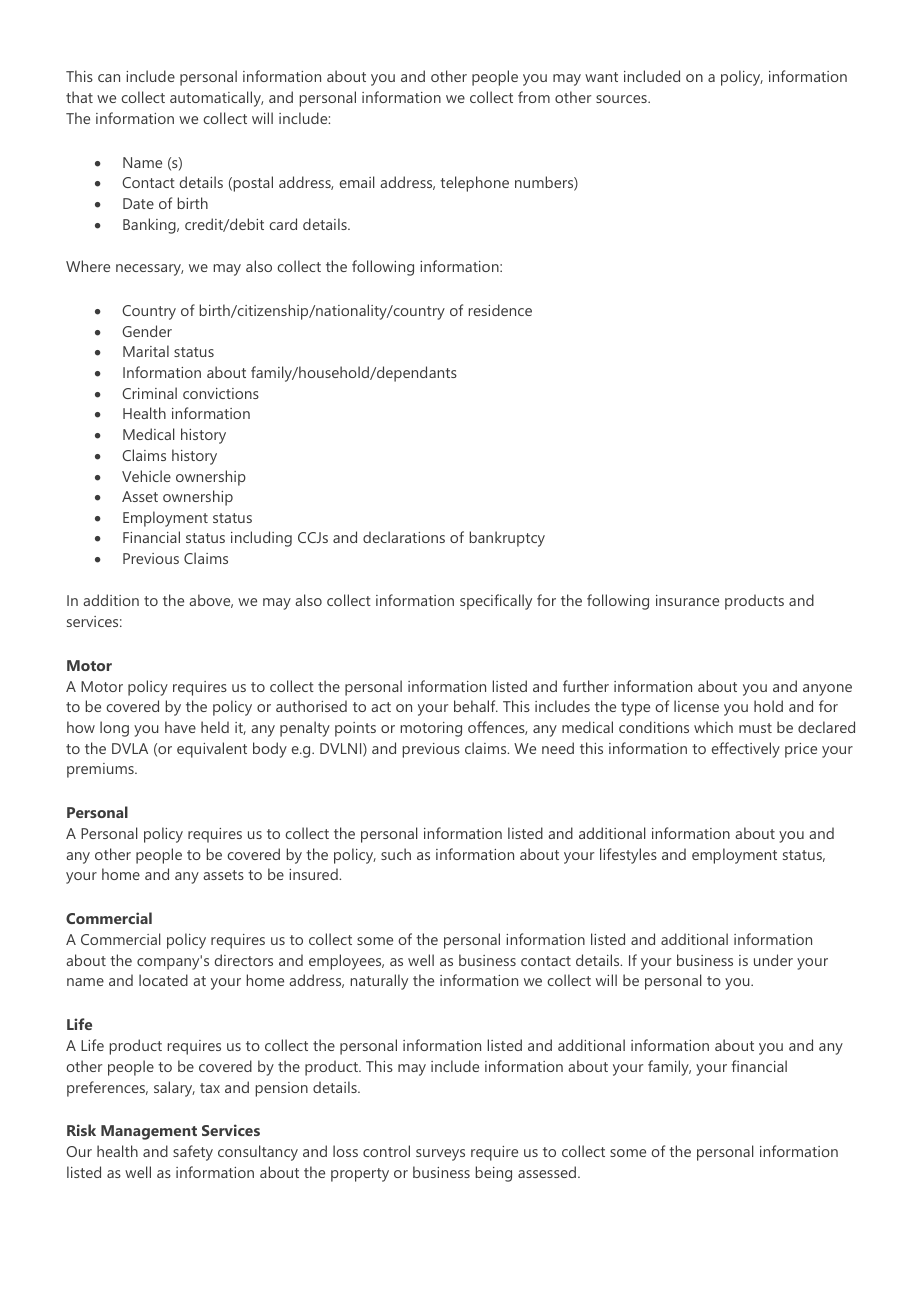 The image size is (924, 1308). Describe the element at coordinates (493, 1174) in the image. I see `being` at that location.
